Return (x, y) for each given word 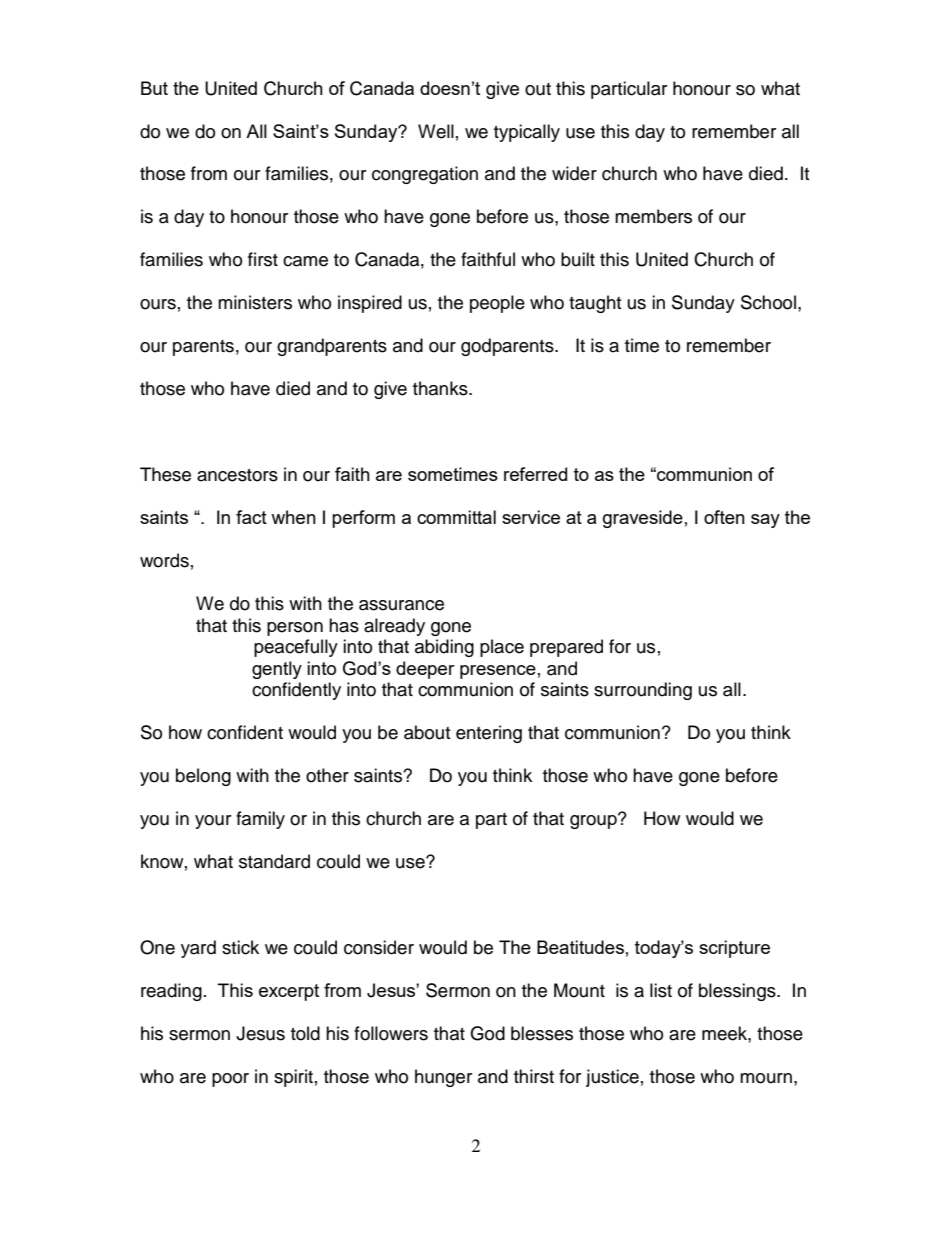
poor (230, 1080)
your (213, 822)
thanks (441, 388)
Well (436, 131)
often (724, 517)
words (164, 560)
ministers (255, 302)
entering (489, 734)
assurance (401, 605)
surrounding (643, 691)
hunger (443, 1078)
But (154, 88)
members (653, 216)
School (768, 302)
